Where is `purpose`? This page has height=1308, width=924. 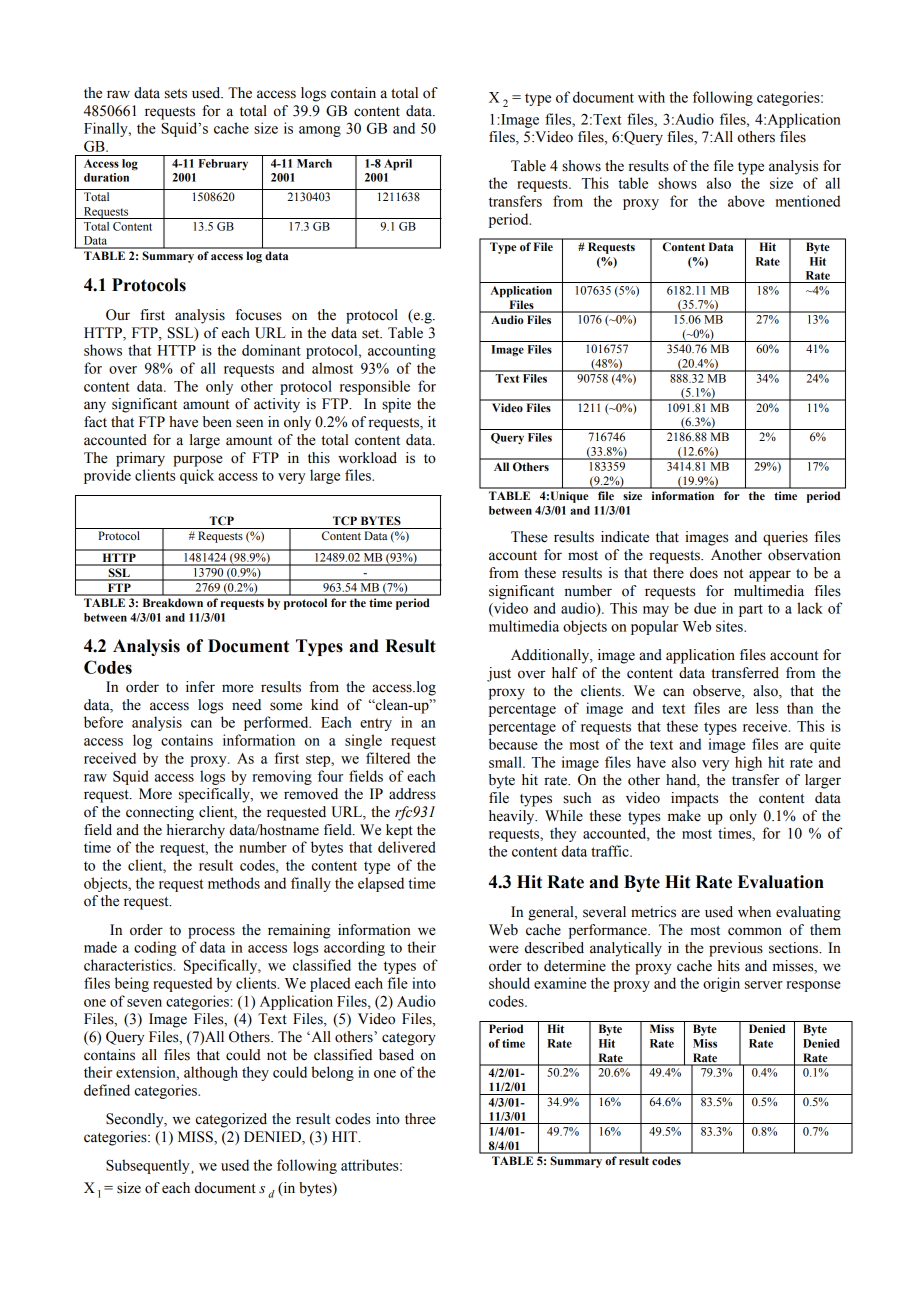
purpose is located at coordinates (197, 461).
